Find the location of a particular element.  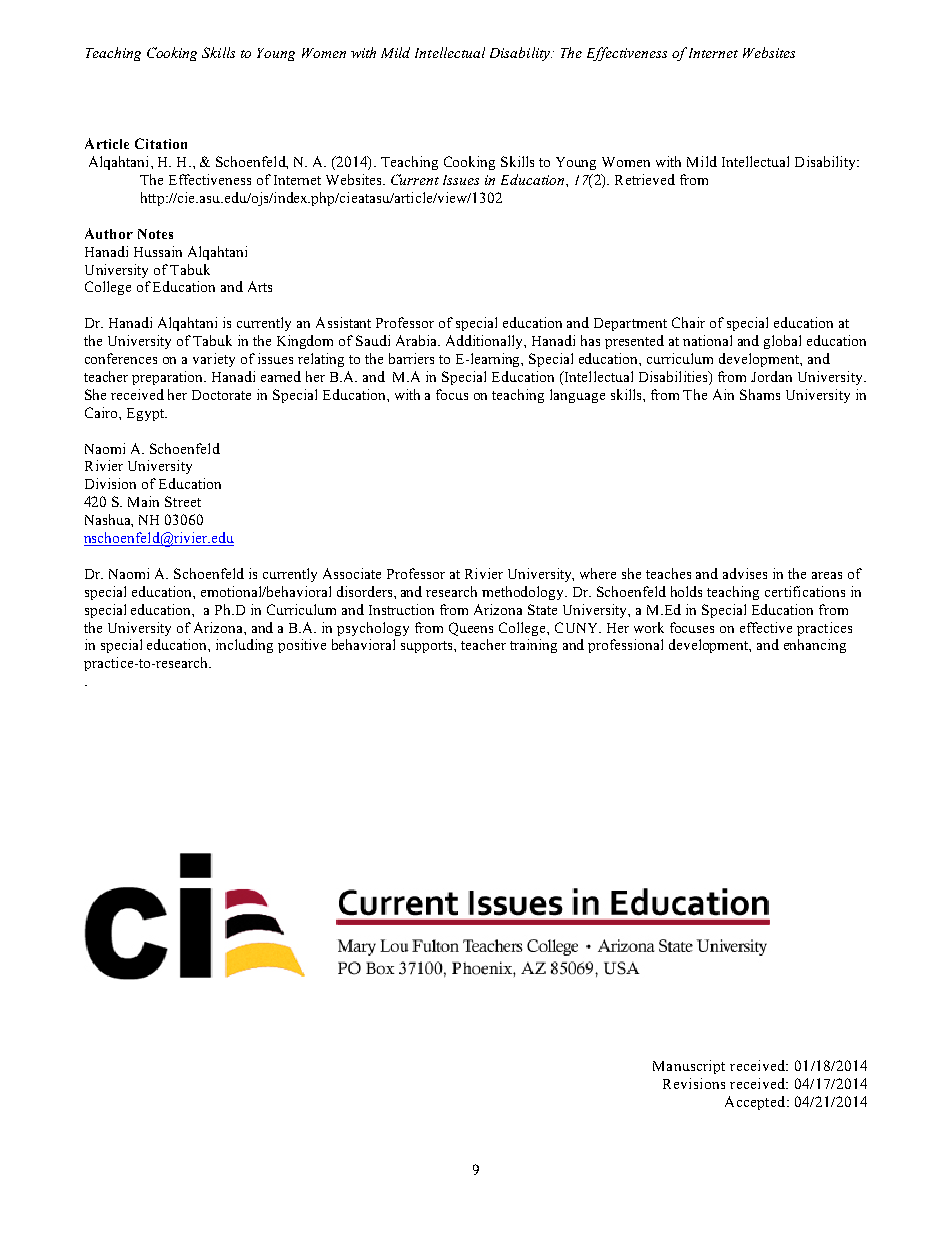

Doctorate is located at coordinates (221, 395).
